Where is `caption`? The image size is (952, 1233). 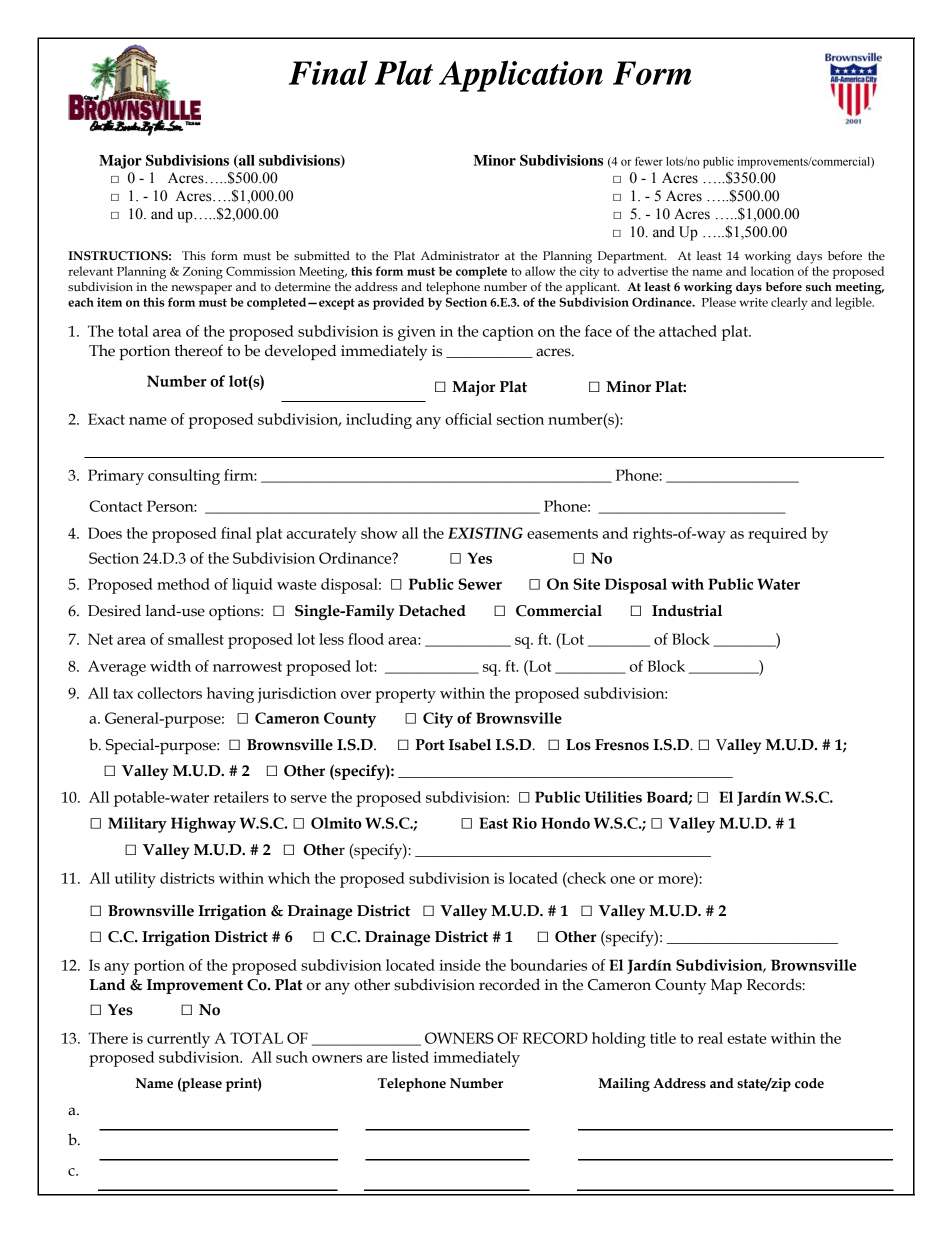
caption is located at coordinates (508, 333).
